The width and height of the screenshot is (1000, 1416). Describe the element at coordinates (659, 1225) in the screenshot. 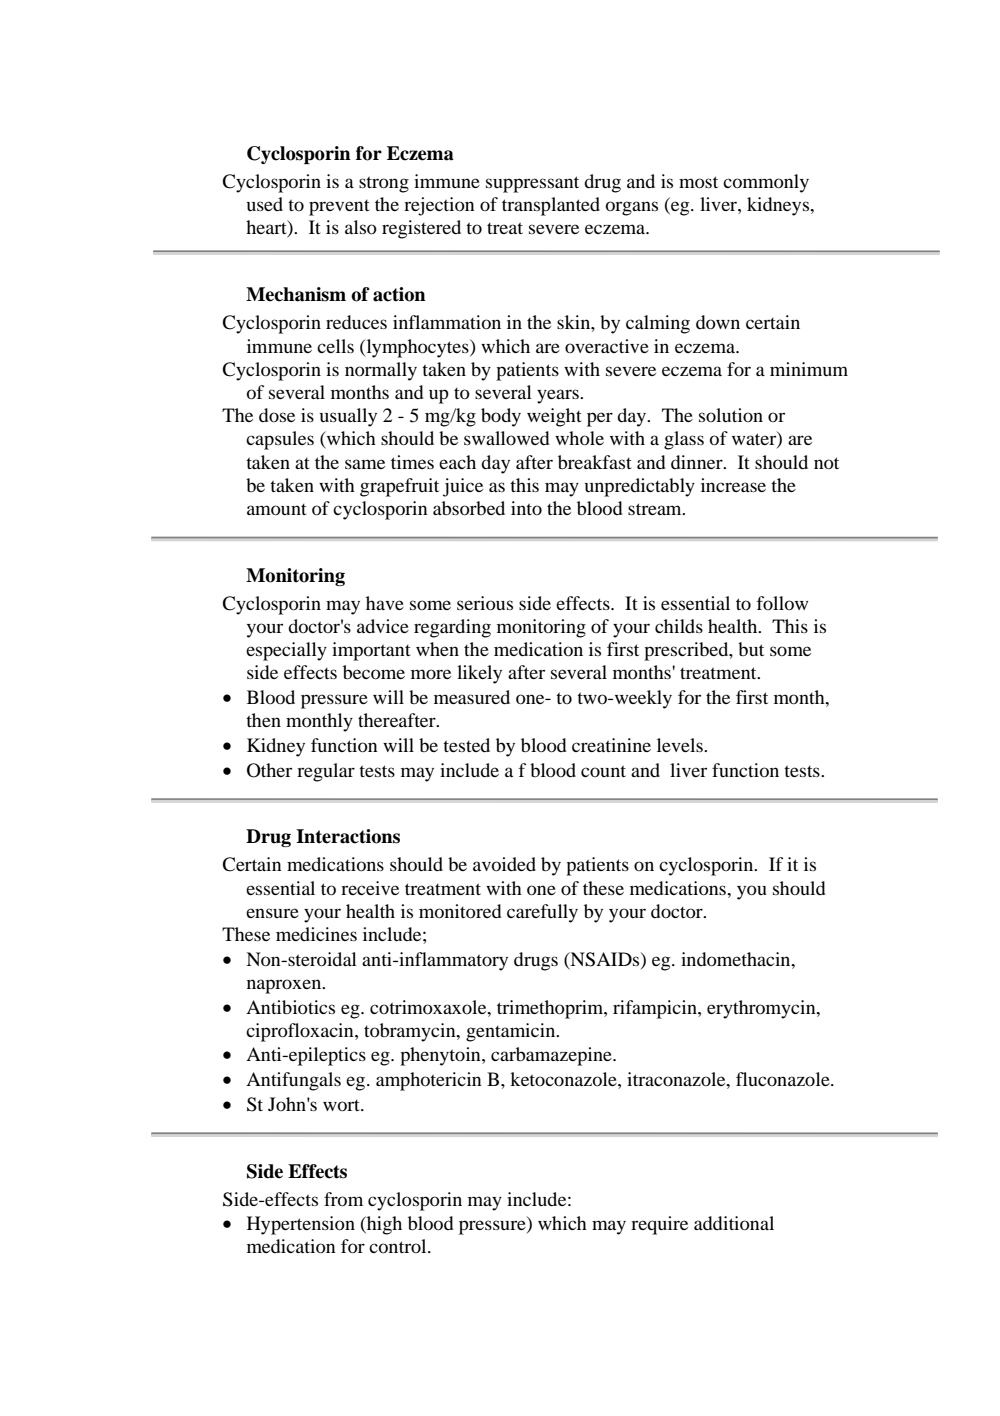

I see `require` at that location.
